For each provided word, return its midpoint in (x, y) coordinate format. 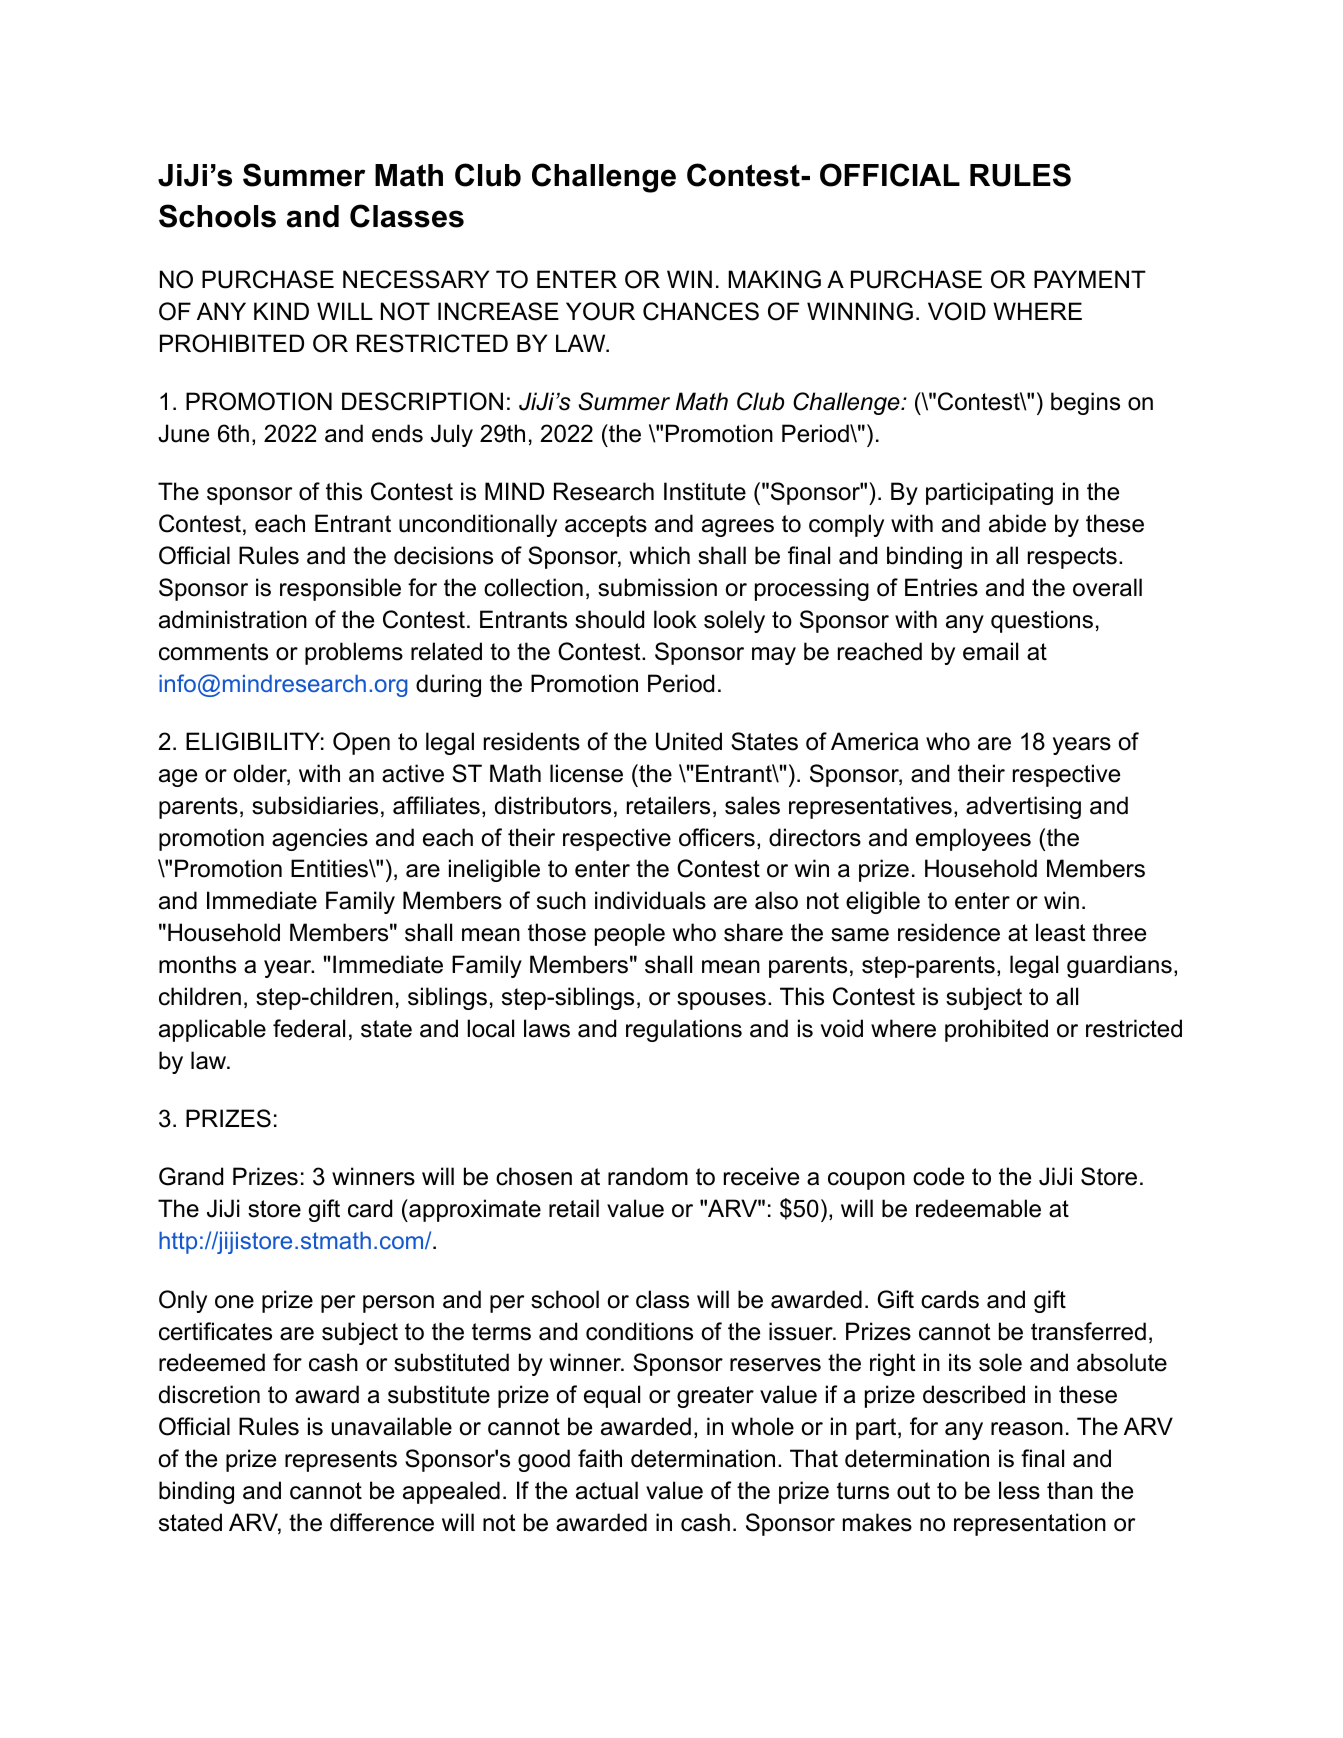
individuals (650, 900)
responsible (340, 589)
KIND (281, 311)
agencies (320, 839)
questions (1042, 621)
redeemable (978, 1208)
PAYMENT (1090, 279)
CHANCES (701, 311)
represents (341, 1461)
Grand (191, 1176)
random (648, 1176)
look (675, 619)
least (1061, 932)
